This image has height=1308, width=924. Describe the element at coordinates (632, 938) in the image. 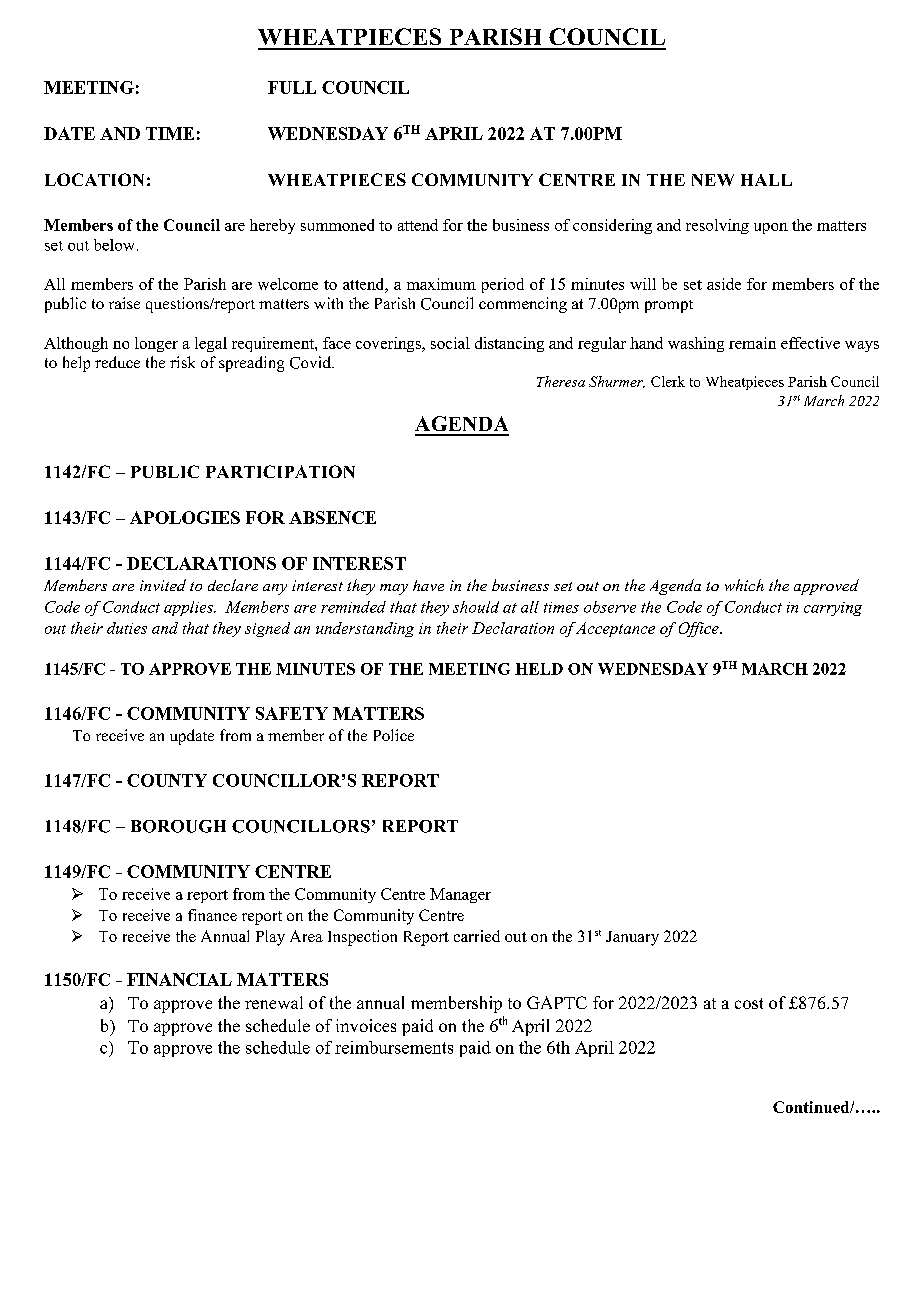

I see `January` at that location.
